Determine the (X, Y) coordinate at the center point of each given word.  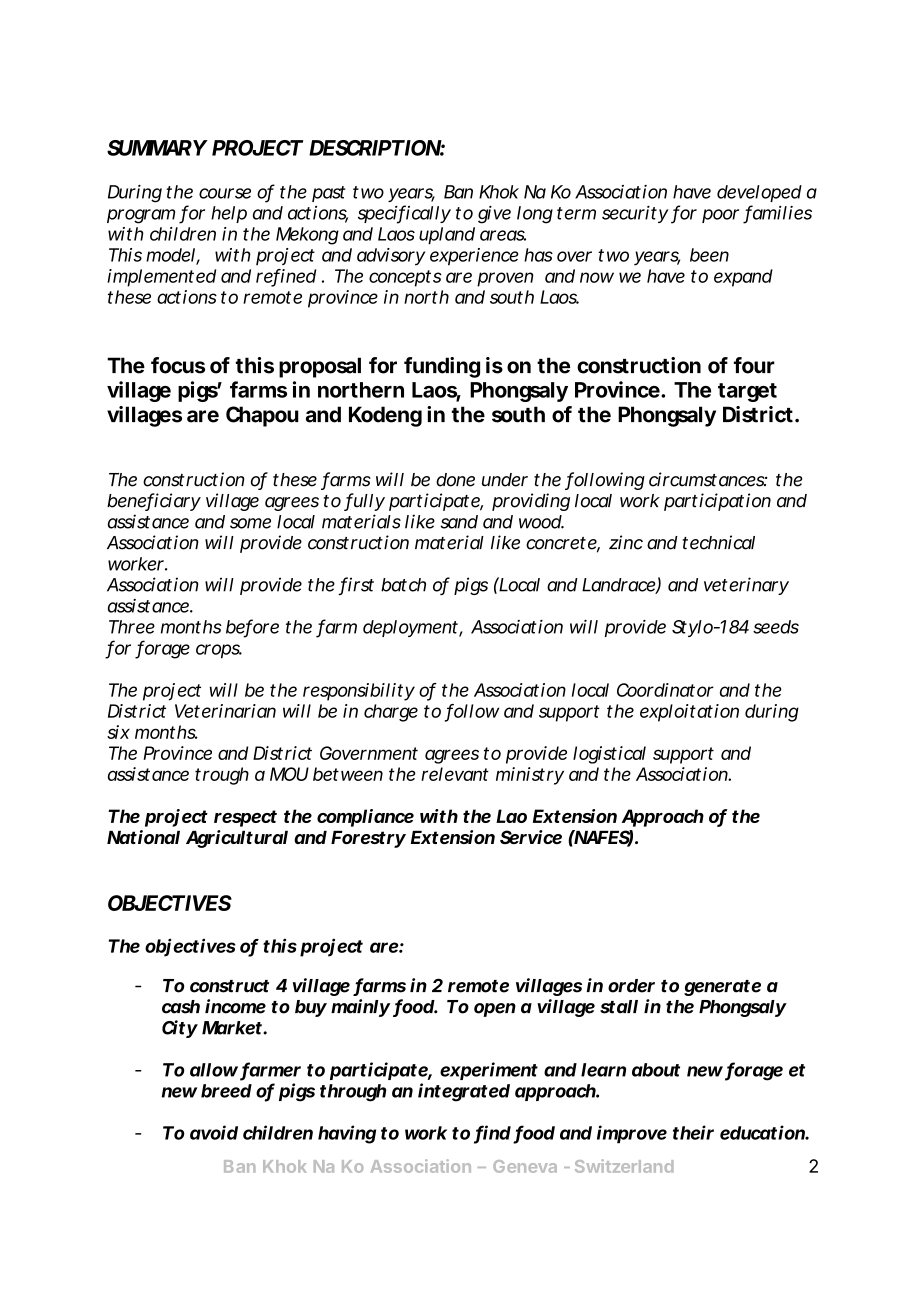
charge (391, 713)
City (179, 1029)
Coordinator (665, 690)
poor (720, 216)
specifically (404, 214)
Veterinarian (225, 711)
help (229, 214)
